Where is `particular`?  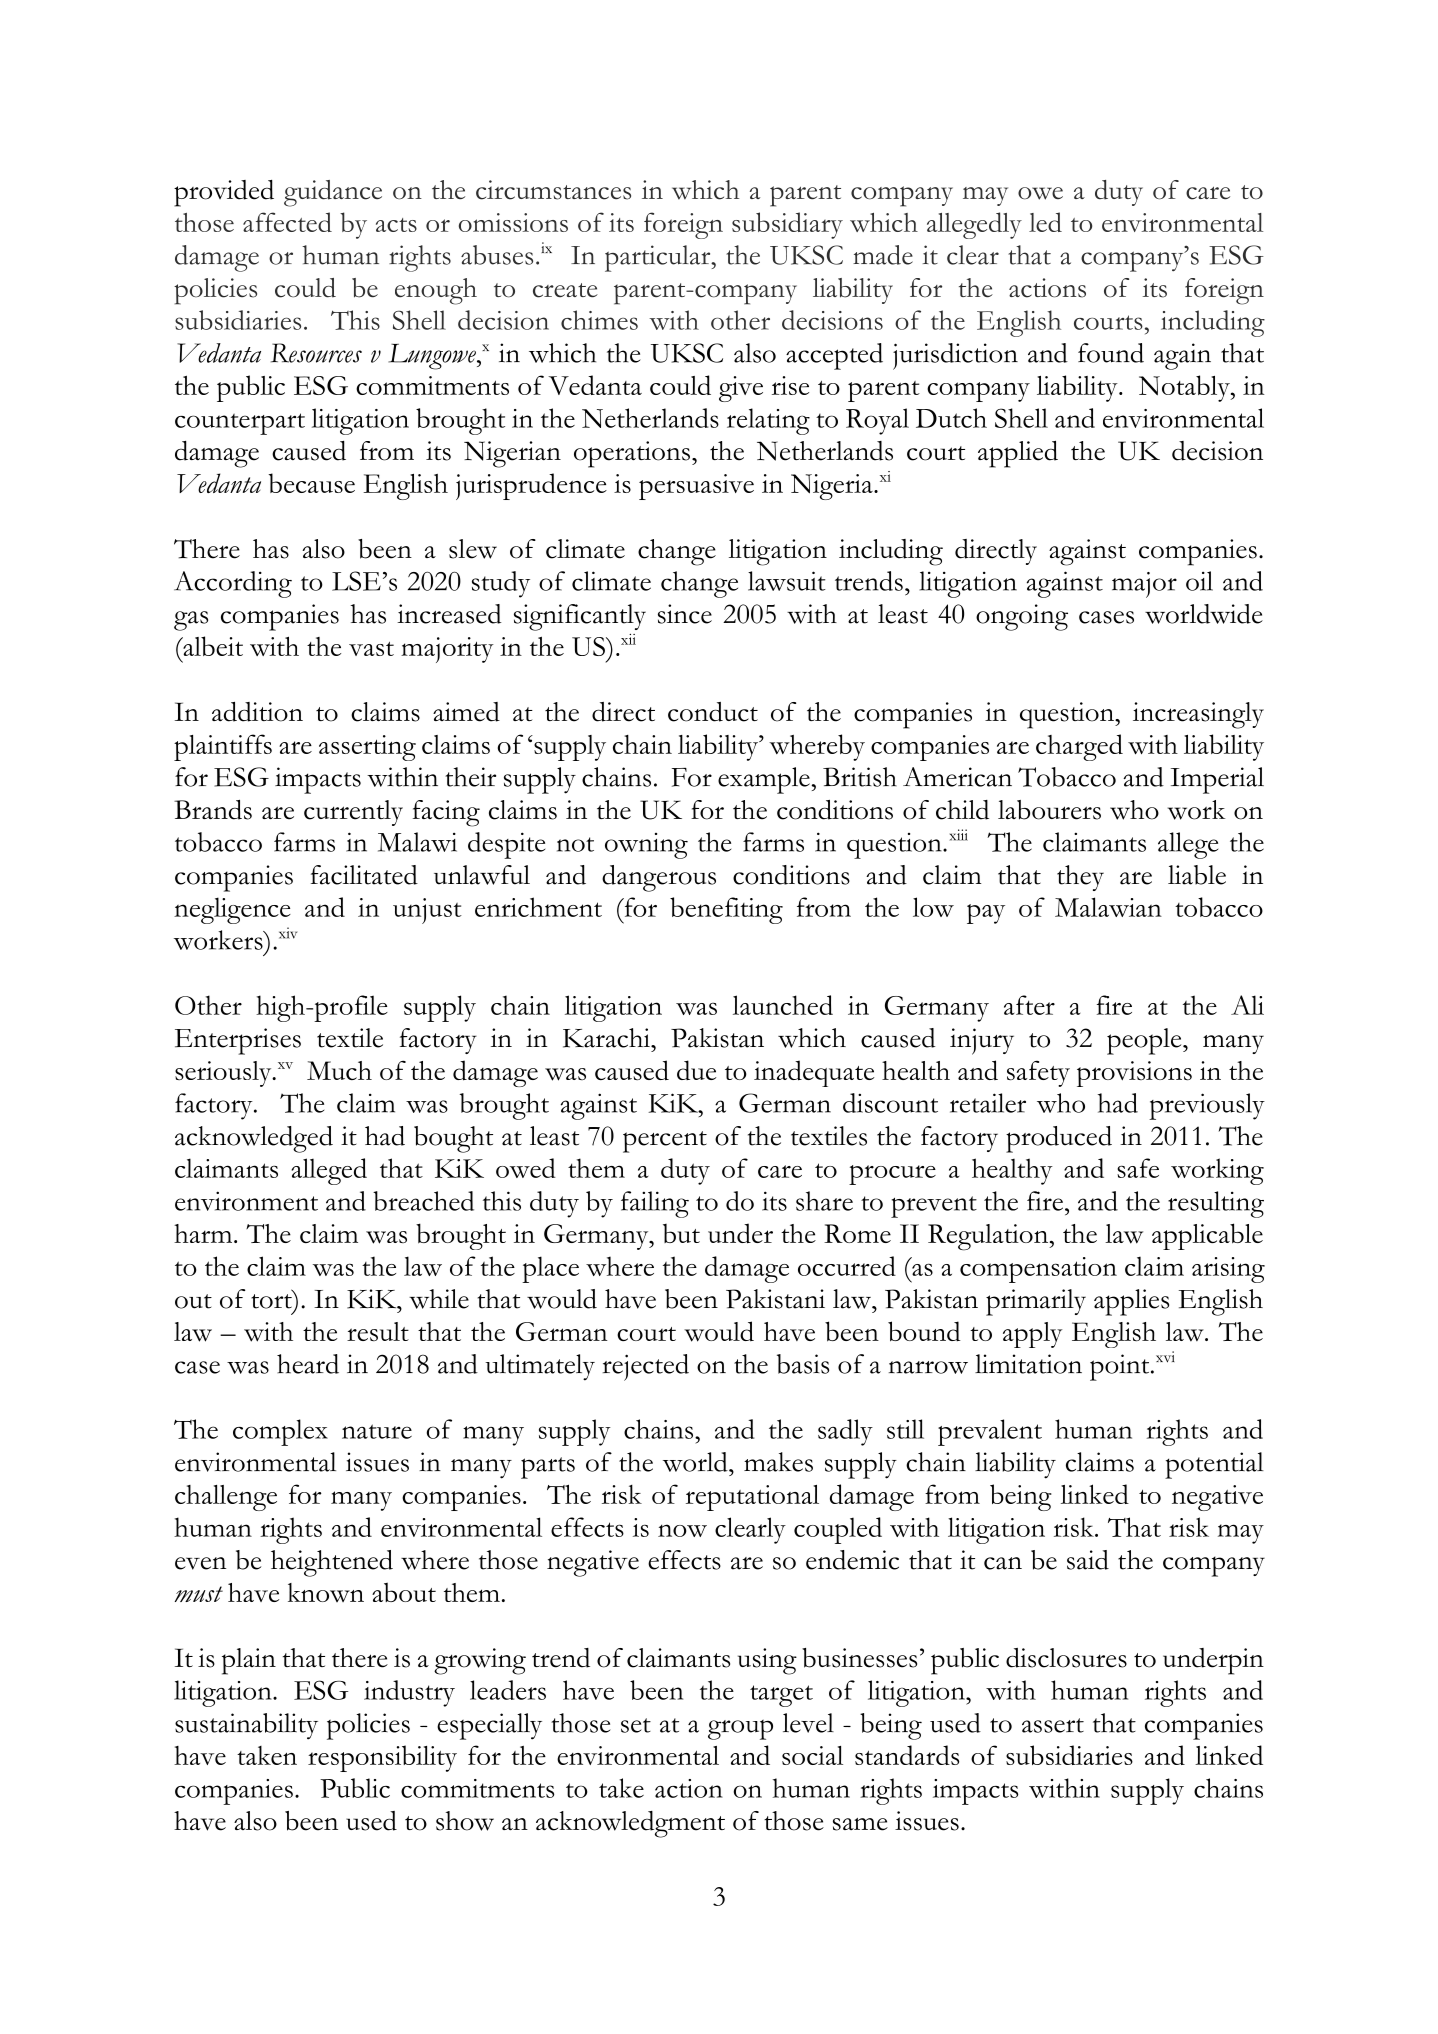 particular is located at coordinates (659, 258).
